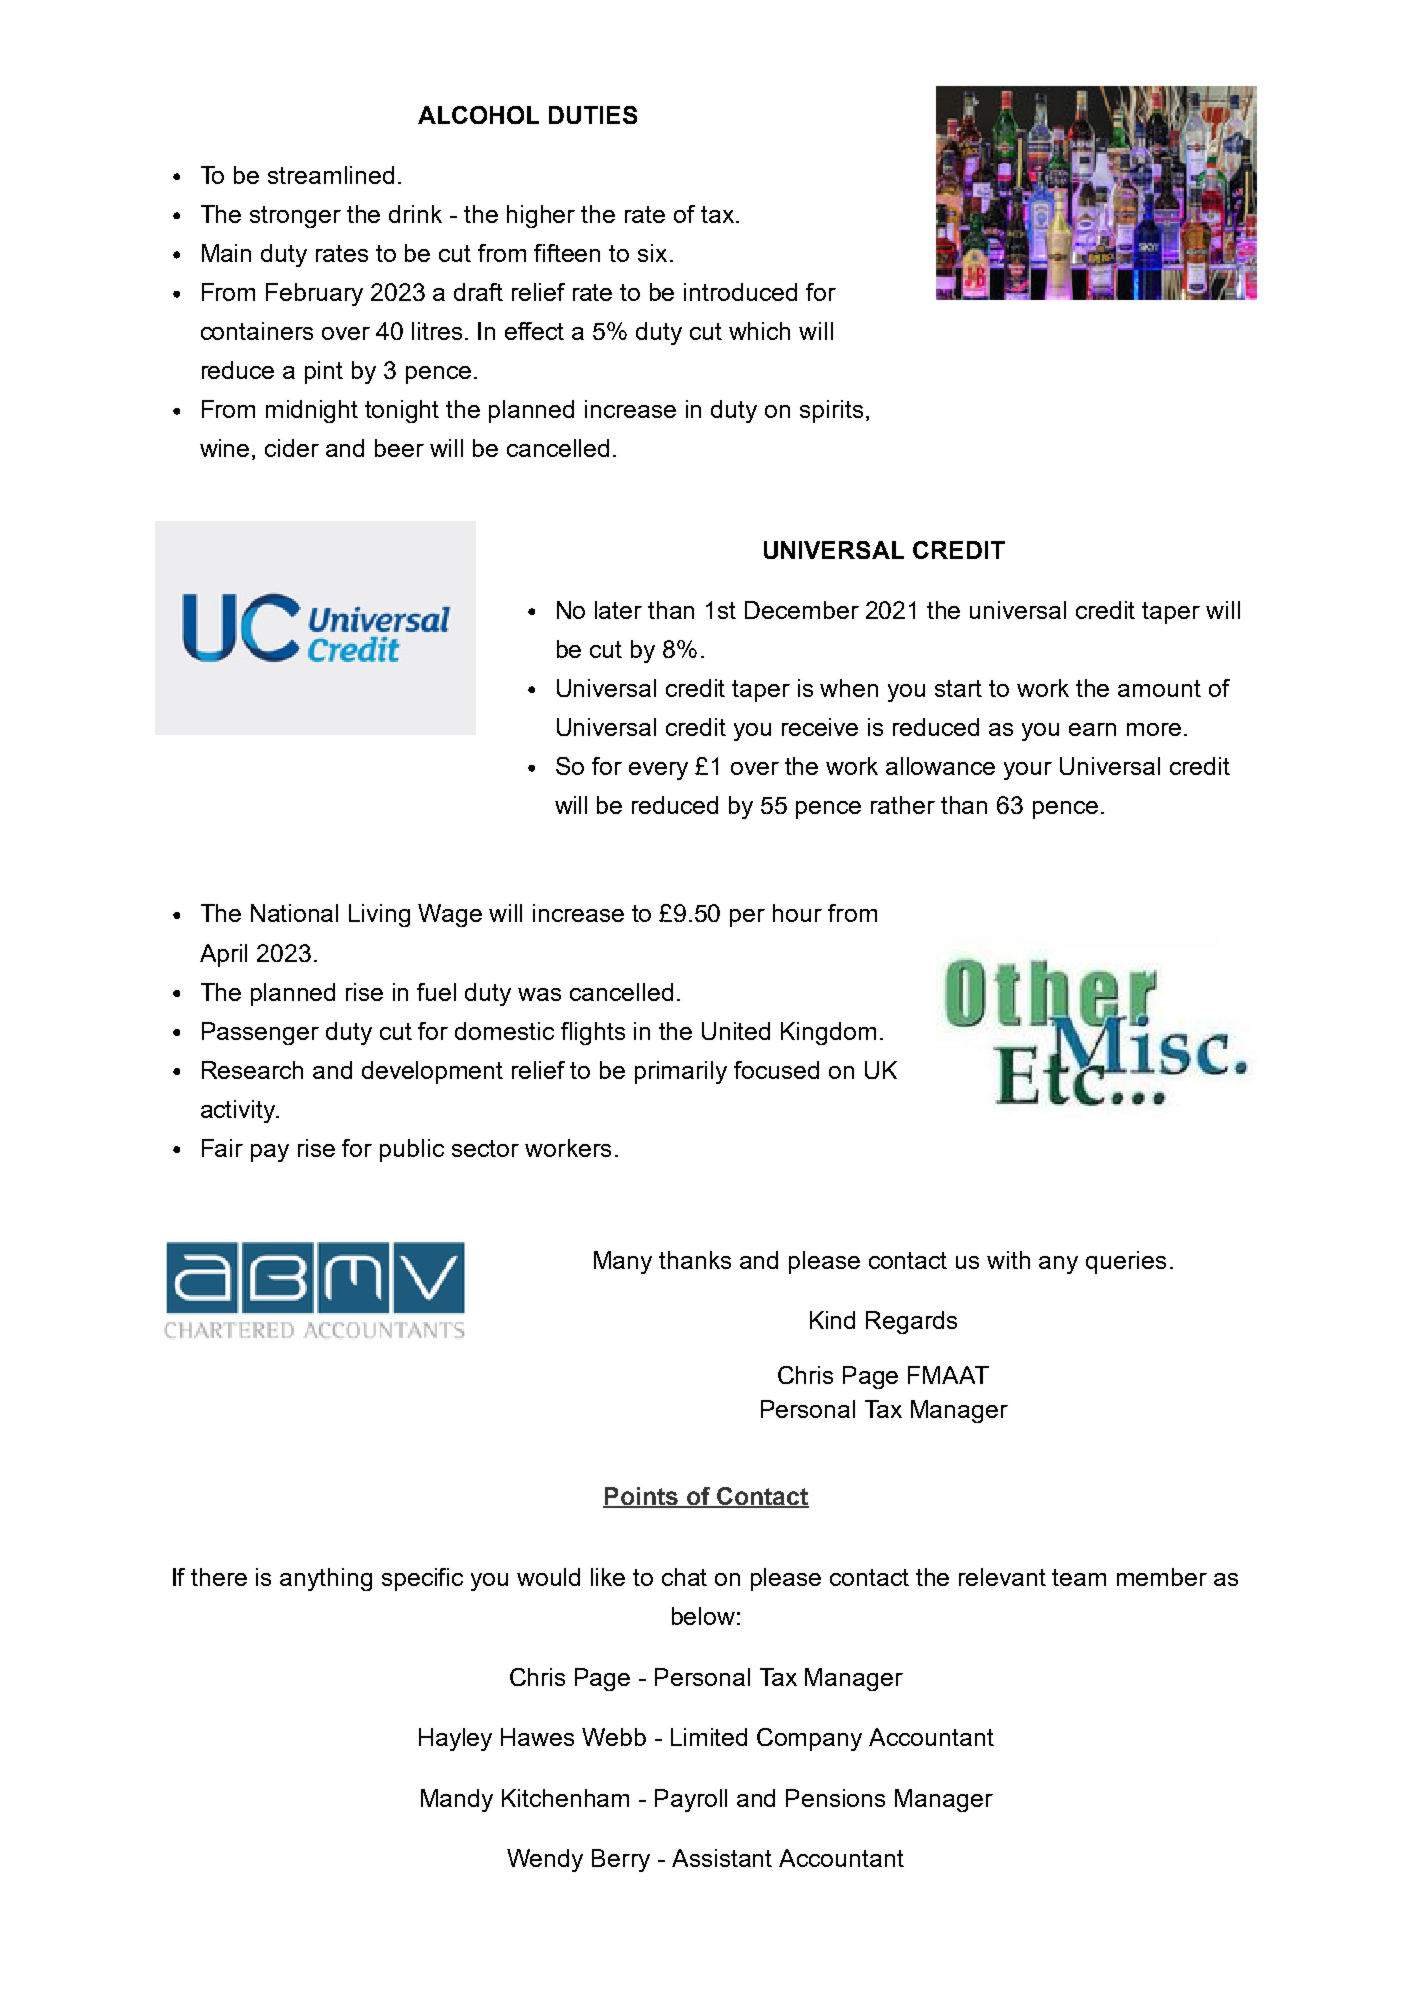 The image size is (1407, 1991). Describe the element at coordinates (835, 1798) in the image. I see `Pensions` at that location.
